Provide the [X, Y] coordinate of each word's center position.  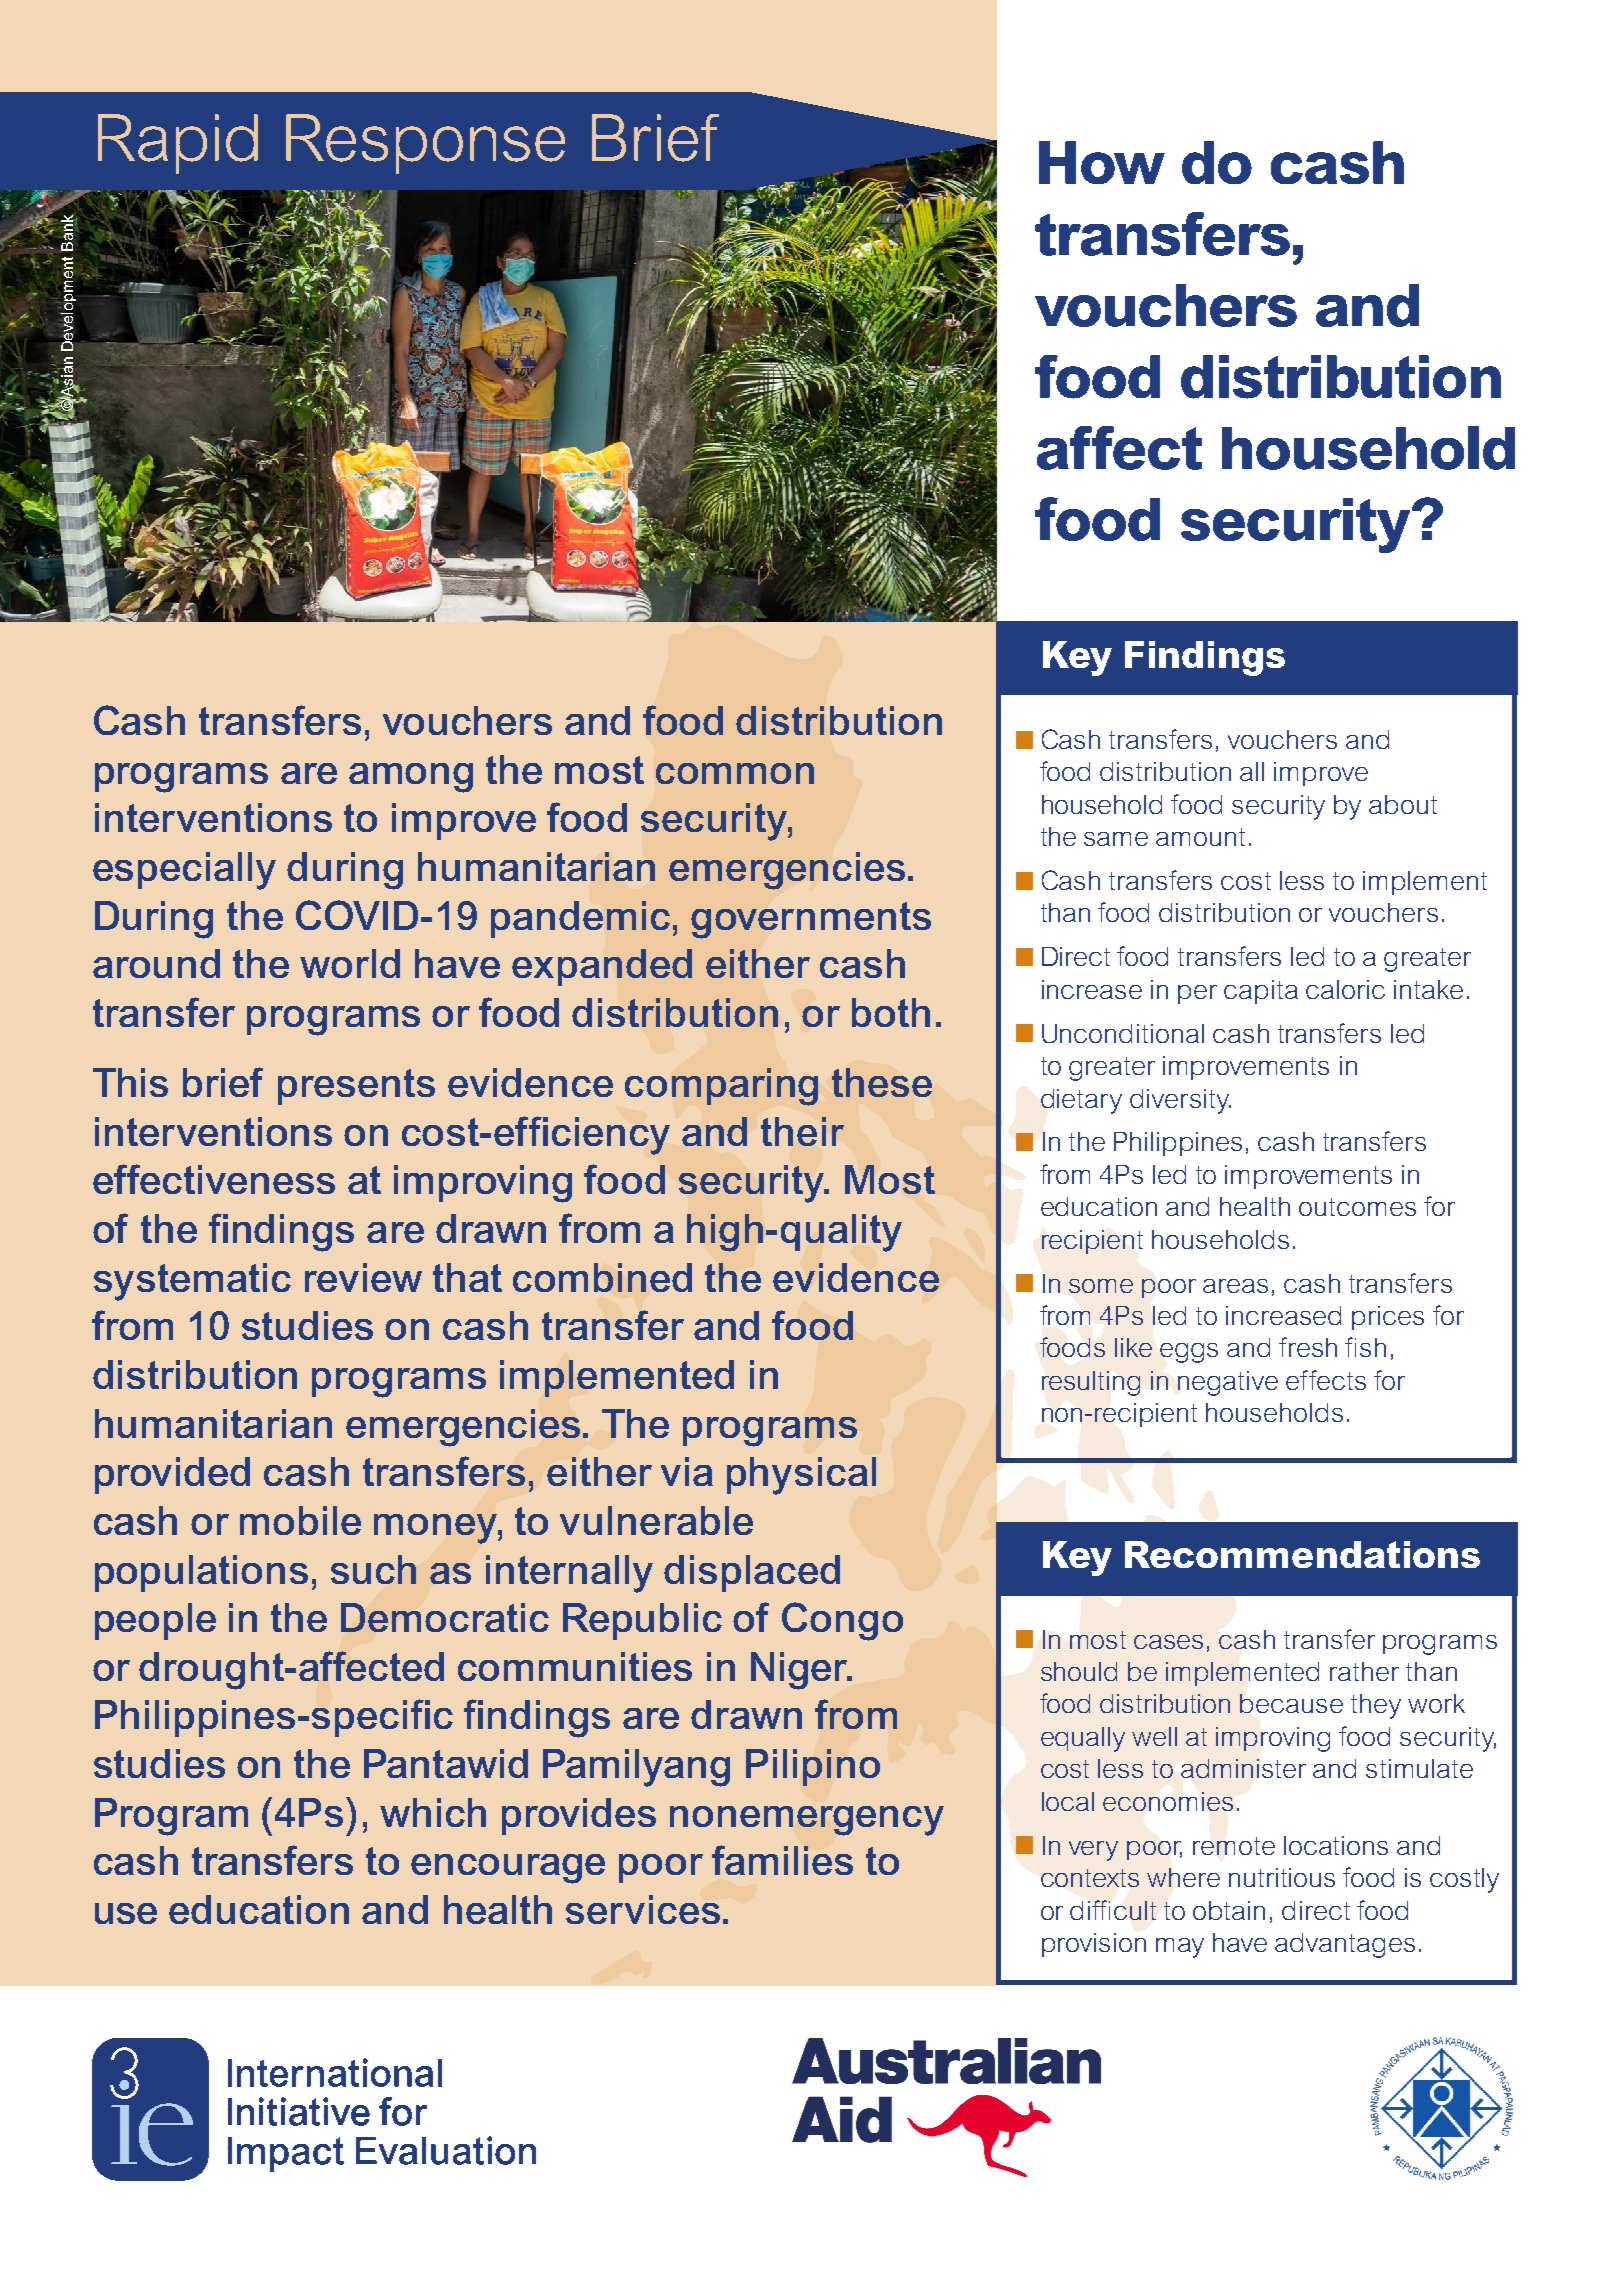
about [1403, 804]
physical [801, 1476]
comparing [721, 1087]
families [782, 1860]
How [1102, 162]
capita [1261, 992]
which [433, 1812]
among [411, 778]
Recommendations [1302, 1554]
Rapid [178, 144]
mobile [300, 1520]
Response [425, 144]
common [735, 773]
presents [356, 1087]
